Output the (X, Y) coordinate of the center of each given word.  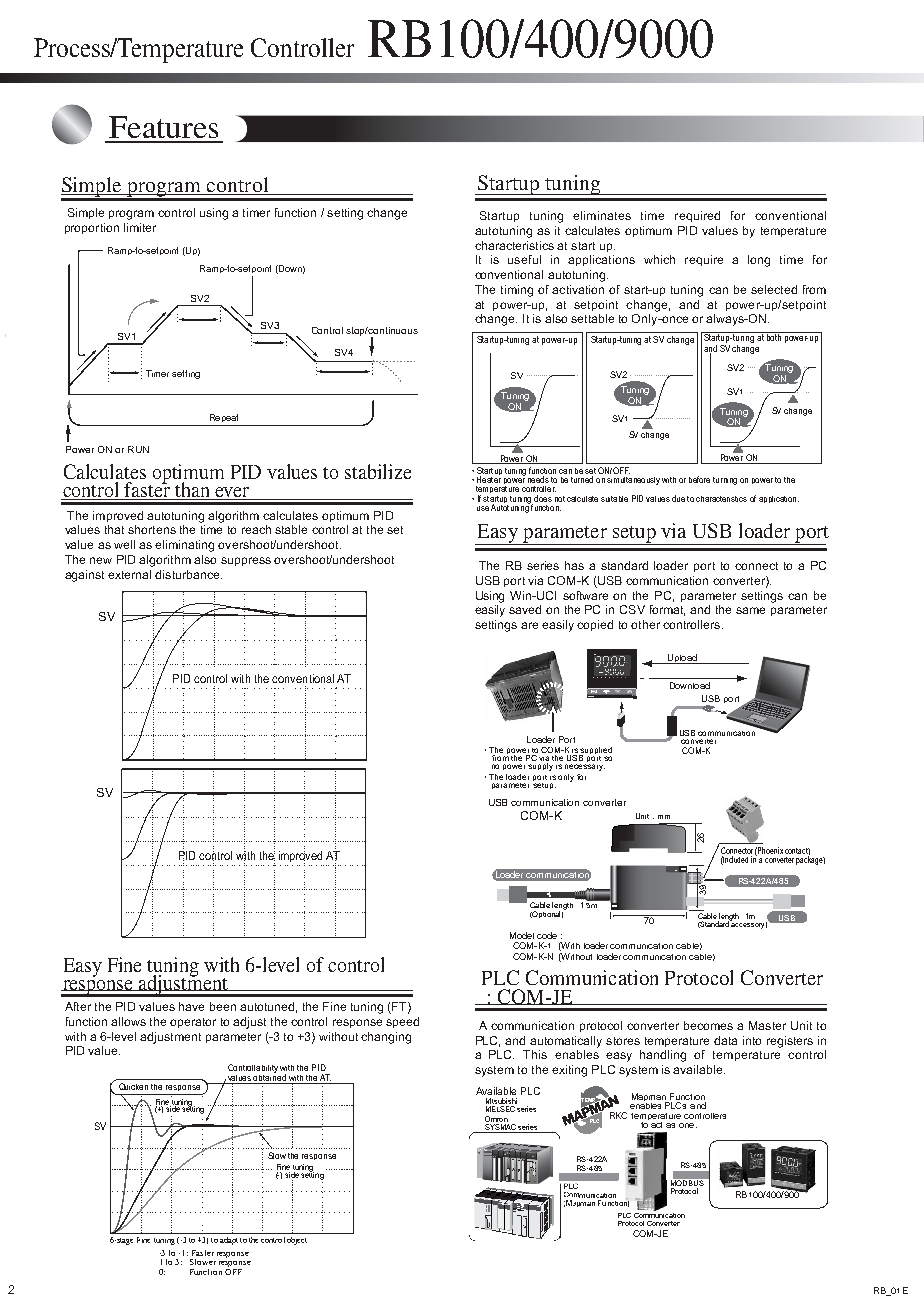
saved (525, 609)
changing (386, 1038)
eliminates (602, 215)
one (688, 1125)
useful (524, 259)
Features (163, 127)
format (667, 610)
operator (193, 1023)
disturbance (188, 574)
